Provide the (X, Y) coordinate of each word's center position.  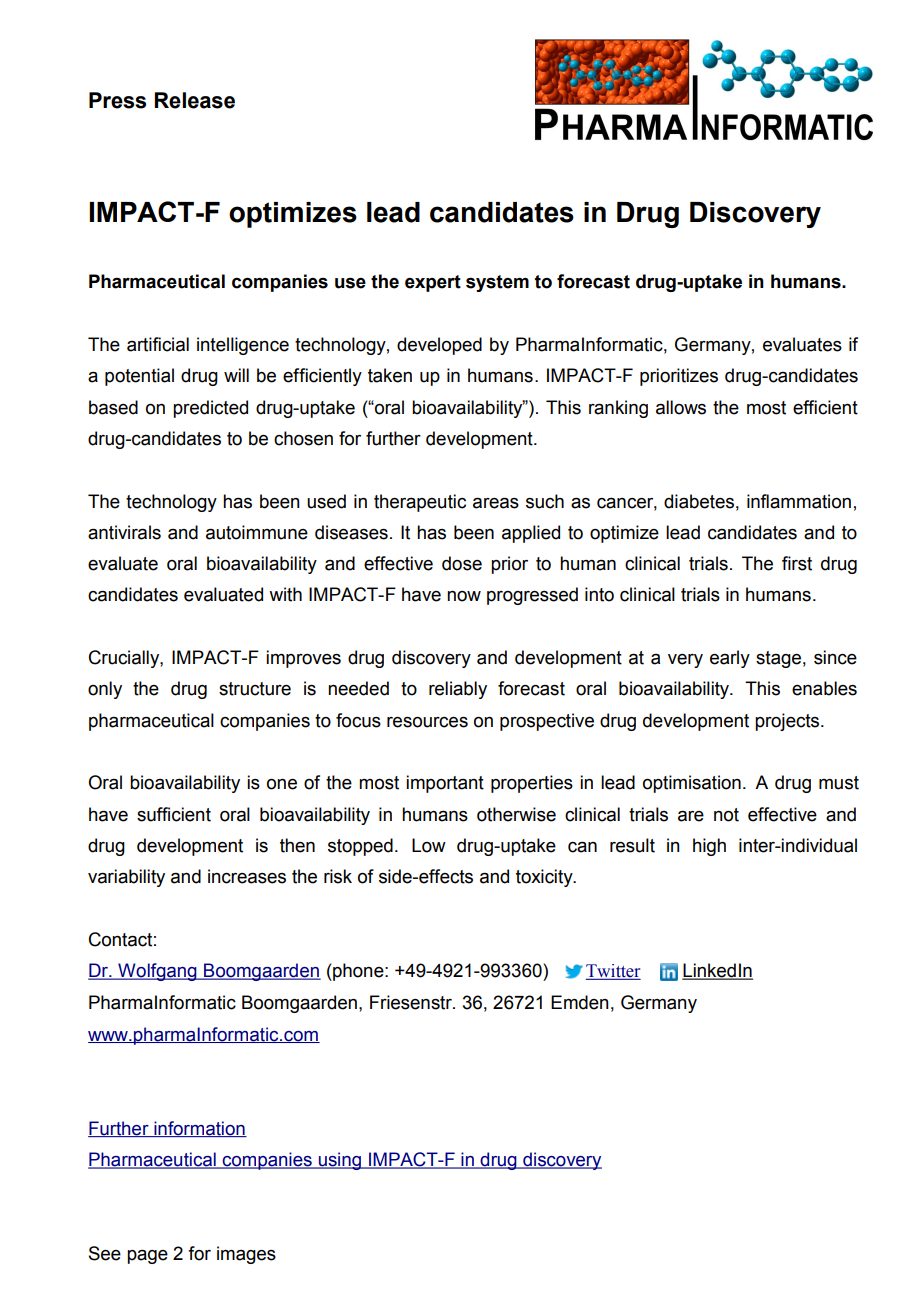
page (147, 1256)
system (497, 283)
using (339, 1161)
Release (195, 100)
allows (681, 407)
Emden (580, 1002)
